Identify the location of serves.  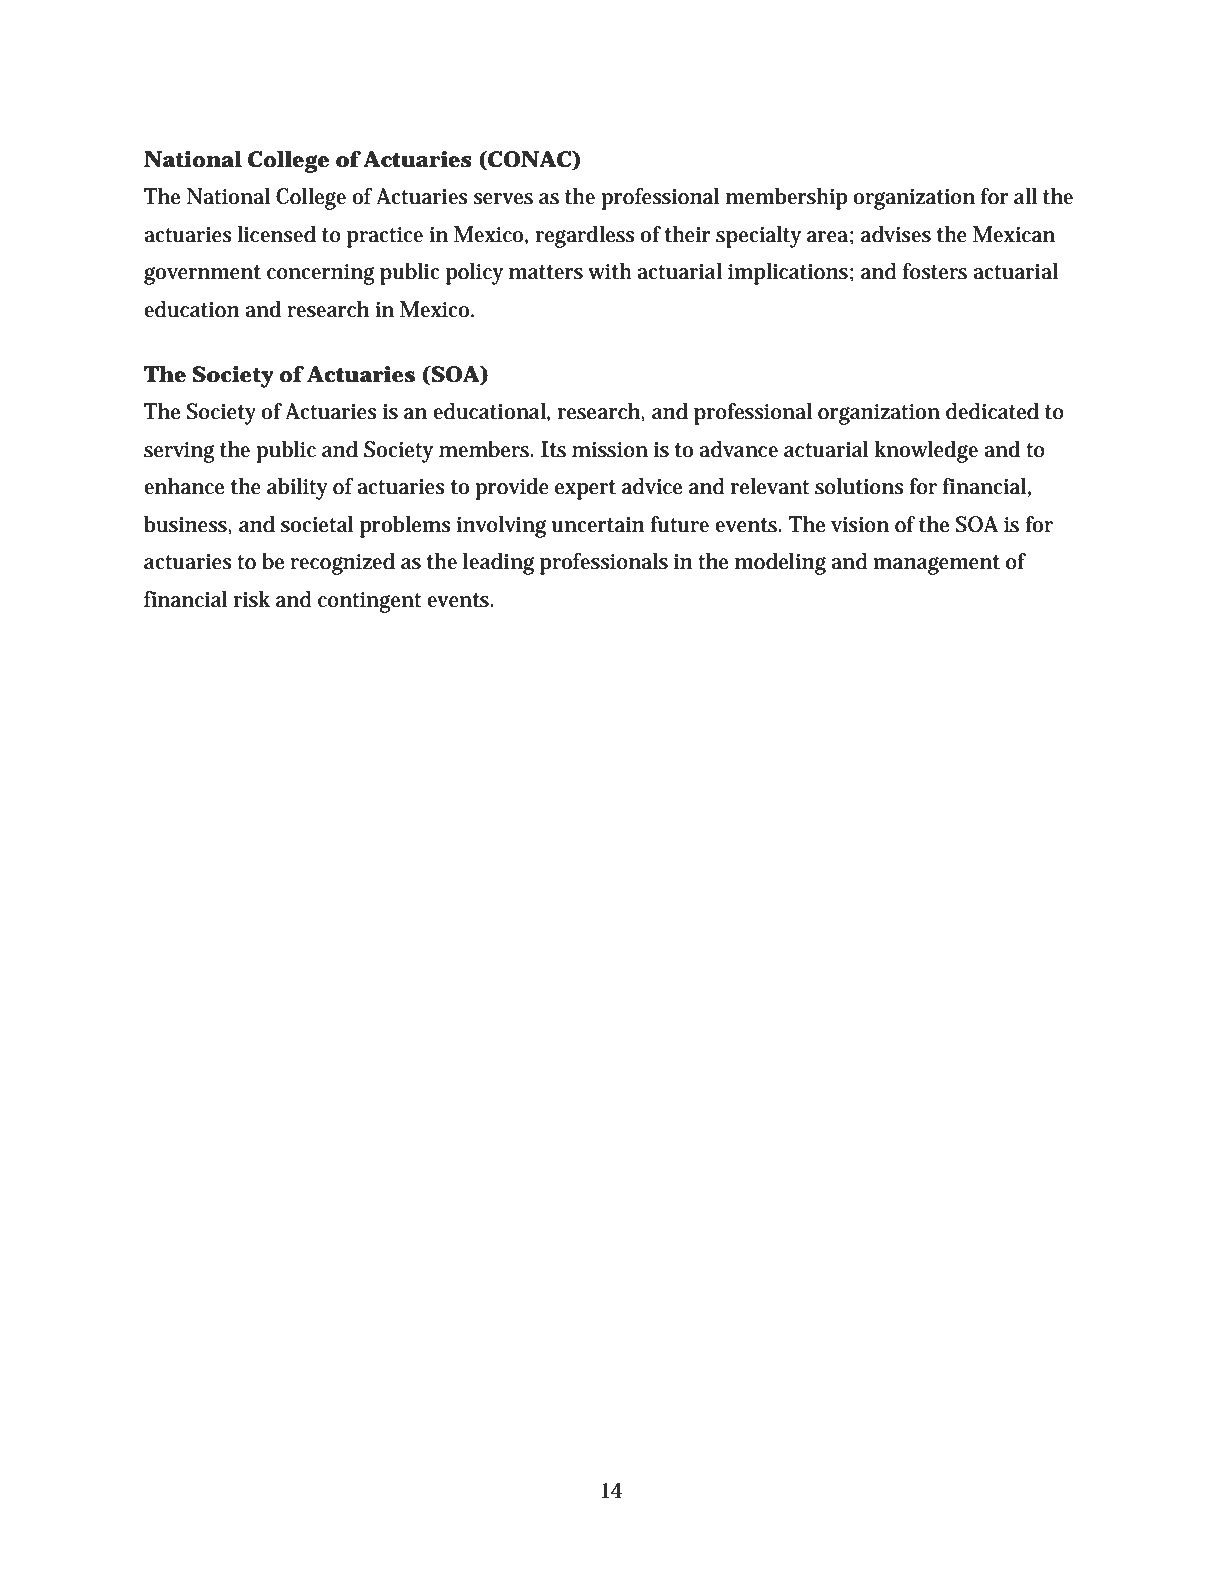
(503, 199).
